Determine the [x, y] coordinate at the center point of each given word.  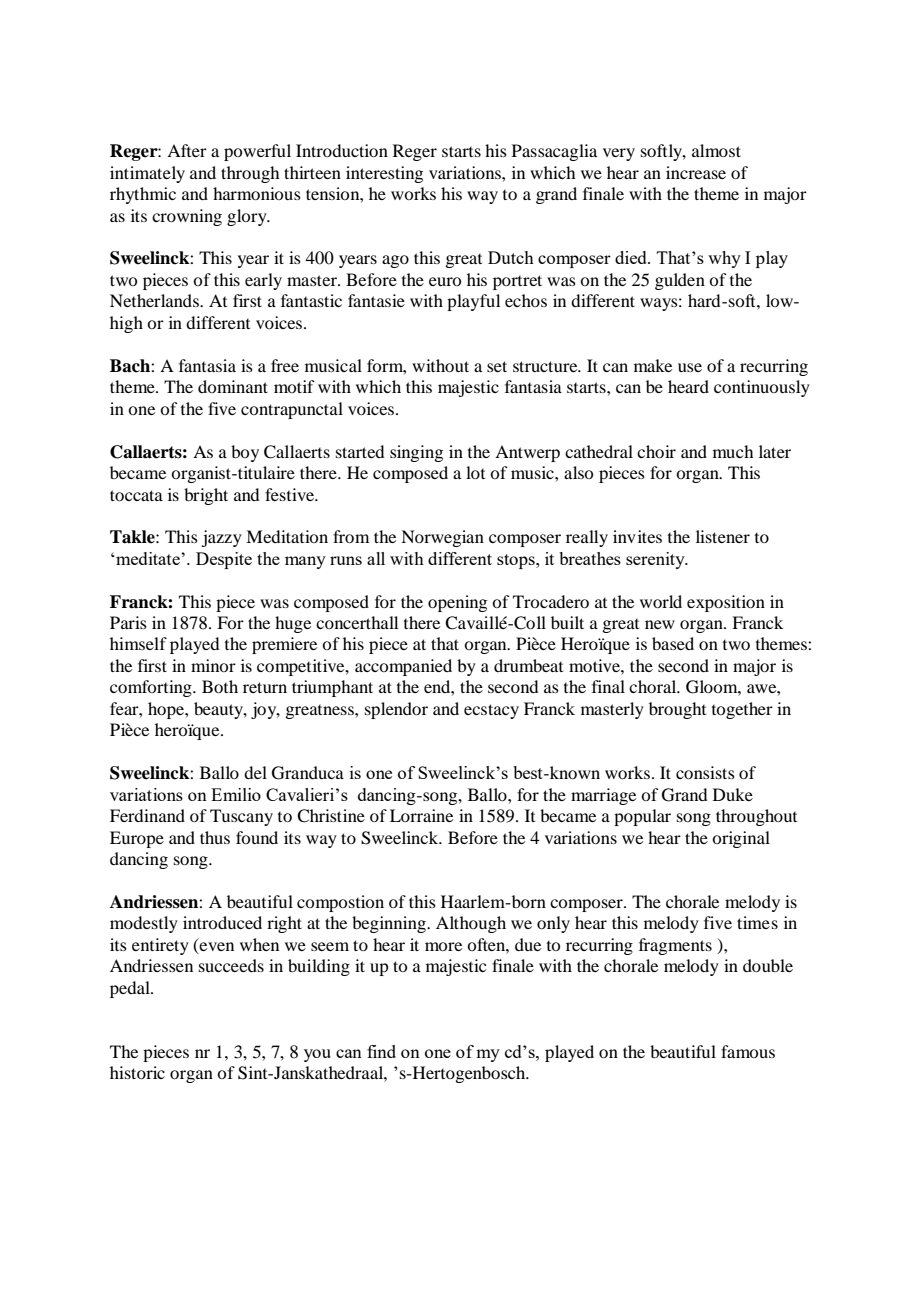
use [690, 367]
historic [137, 1072]
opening [457, 603]
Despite [224, 560]
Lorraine [421, 815]
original [741, 839]
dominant [233, 386]
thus [215, 837]
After [187, 150]
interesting [384, 174]
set [497, 366]
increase [696, 172]
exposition [726, 603]
